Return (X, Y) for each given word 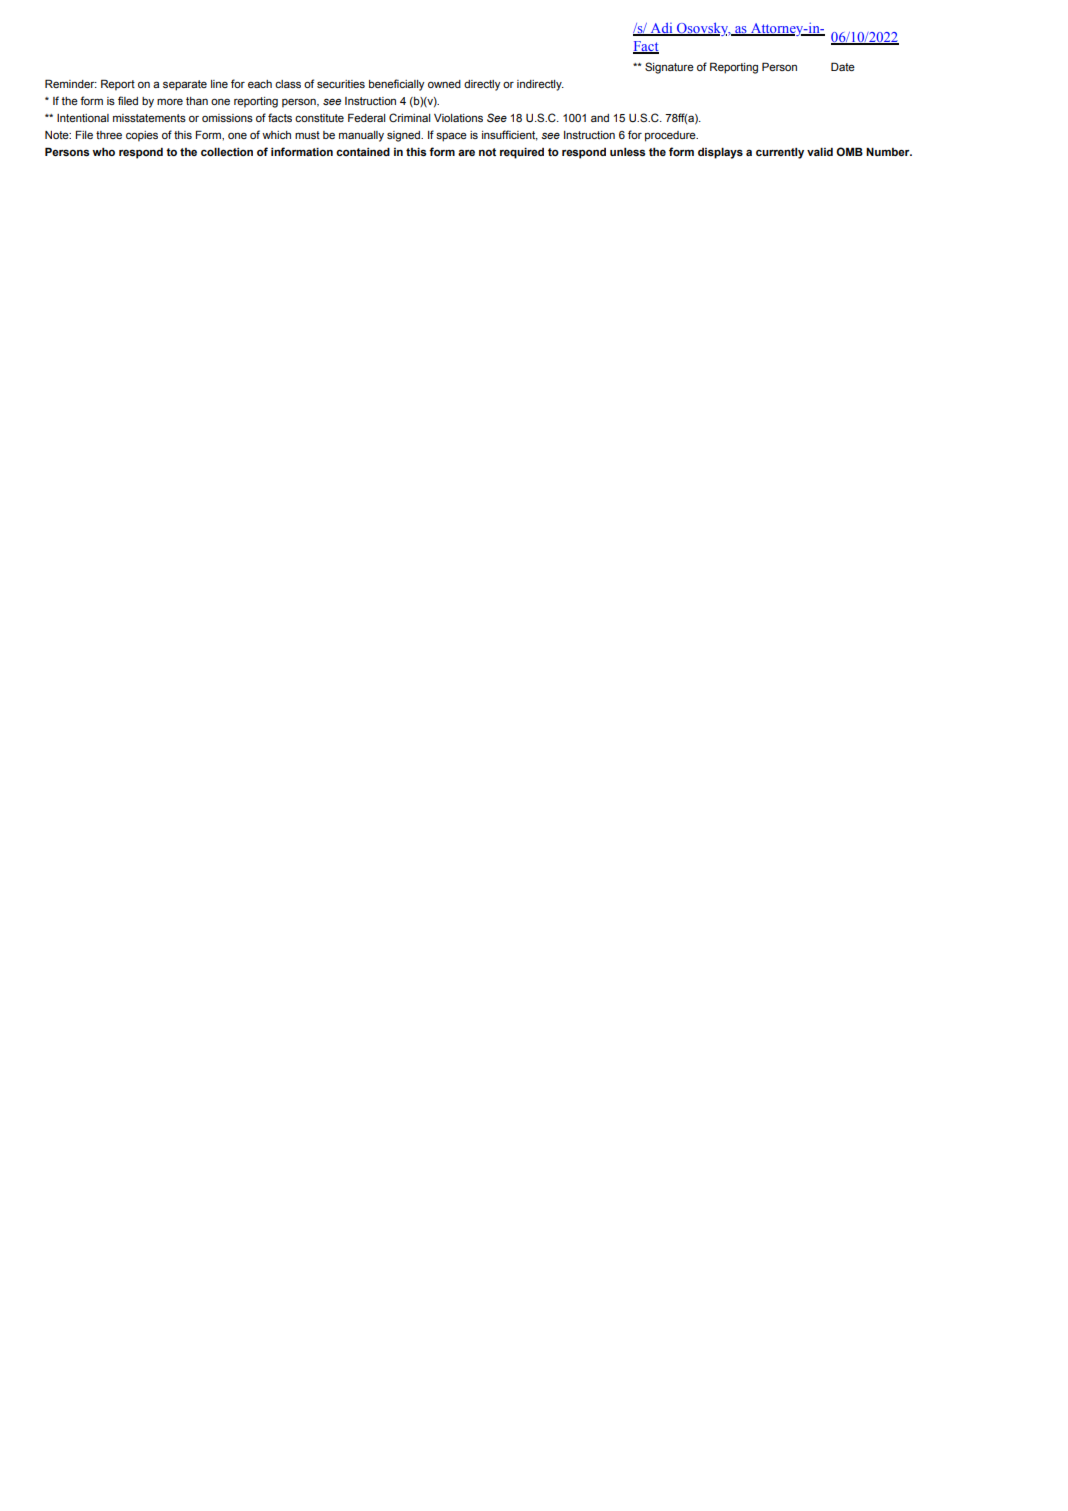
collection (227, 152)
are (466, 152)
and (600, 118)
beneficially (396, 85)
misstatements (149, 118)
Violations (458, 118)
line (219, 84)
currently (780, 153)
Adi (661, 29)
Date (843, 66)
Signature (669, 68)
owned (444, 84)
